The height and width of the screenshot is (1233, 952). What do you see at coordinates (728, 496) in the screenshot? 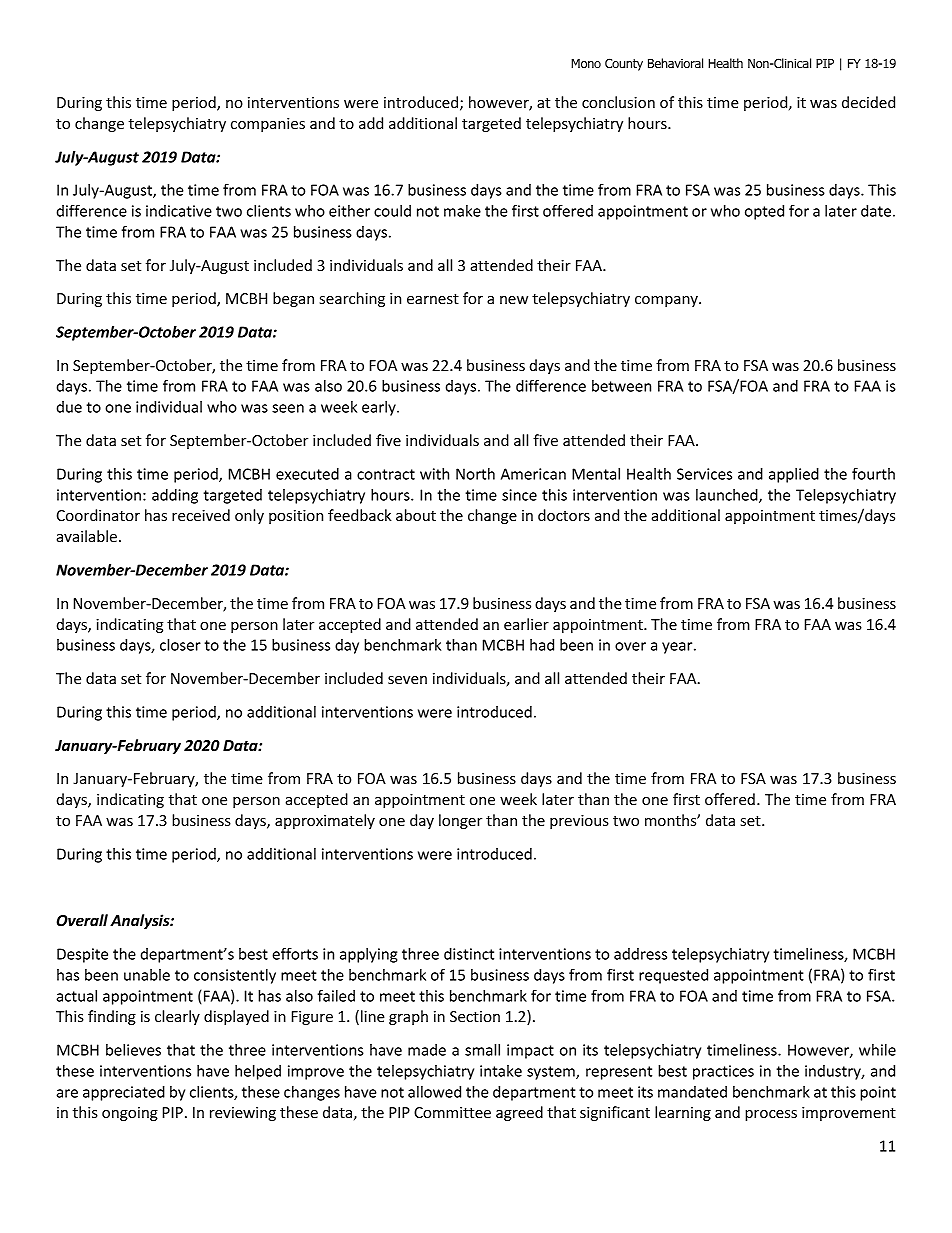
I see `launched` at bounding box center [728, 496].
